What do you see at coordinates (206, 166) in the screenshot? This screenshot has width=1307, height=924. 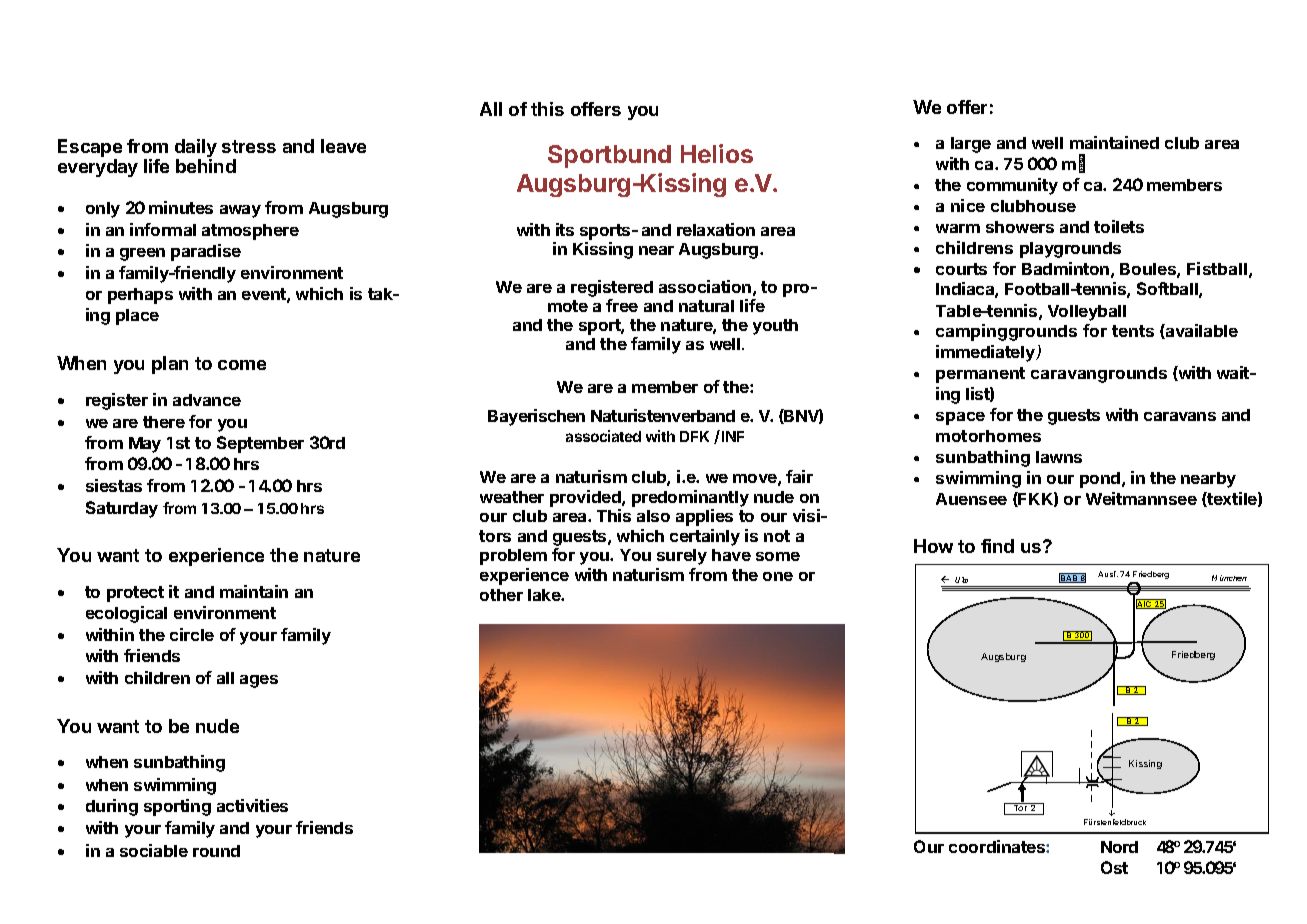 I see `behind` at bounding box center [206, 166].
